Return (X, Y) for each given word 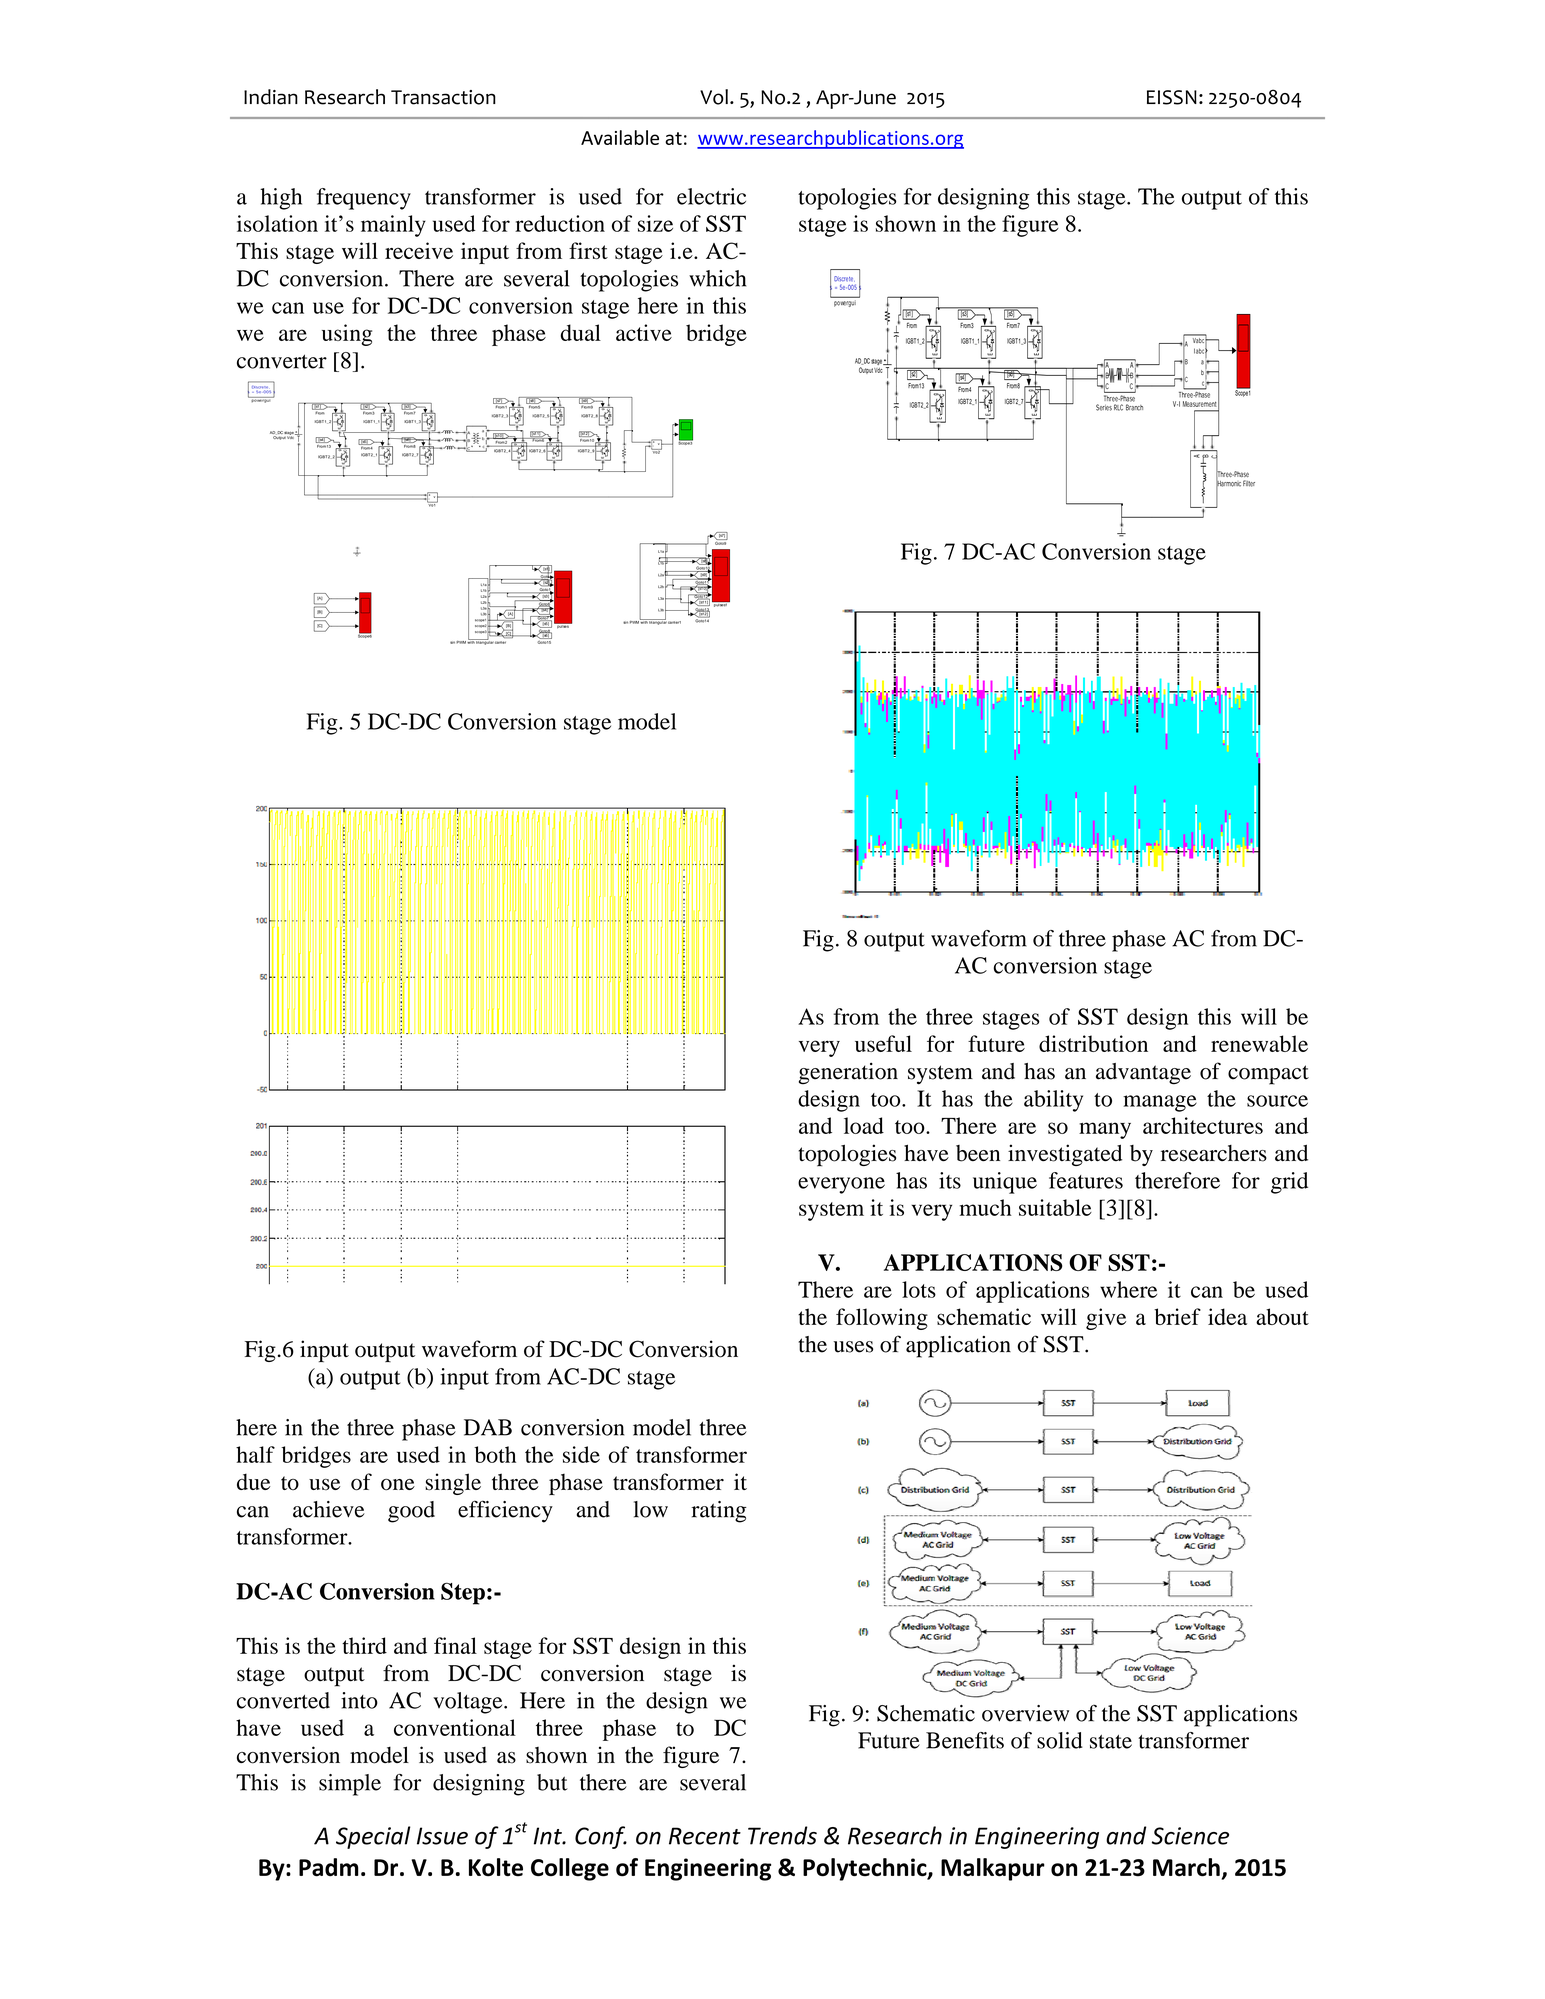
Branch (1134, 407)
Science (1190, 1836)
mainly (393, 226)
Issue (442, 1836)
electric (711, 196)
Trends (782, 1835)
